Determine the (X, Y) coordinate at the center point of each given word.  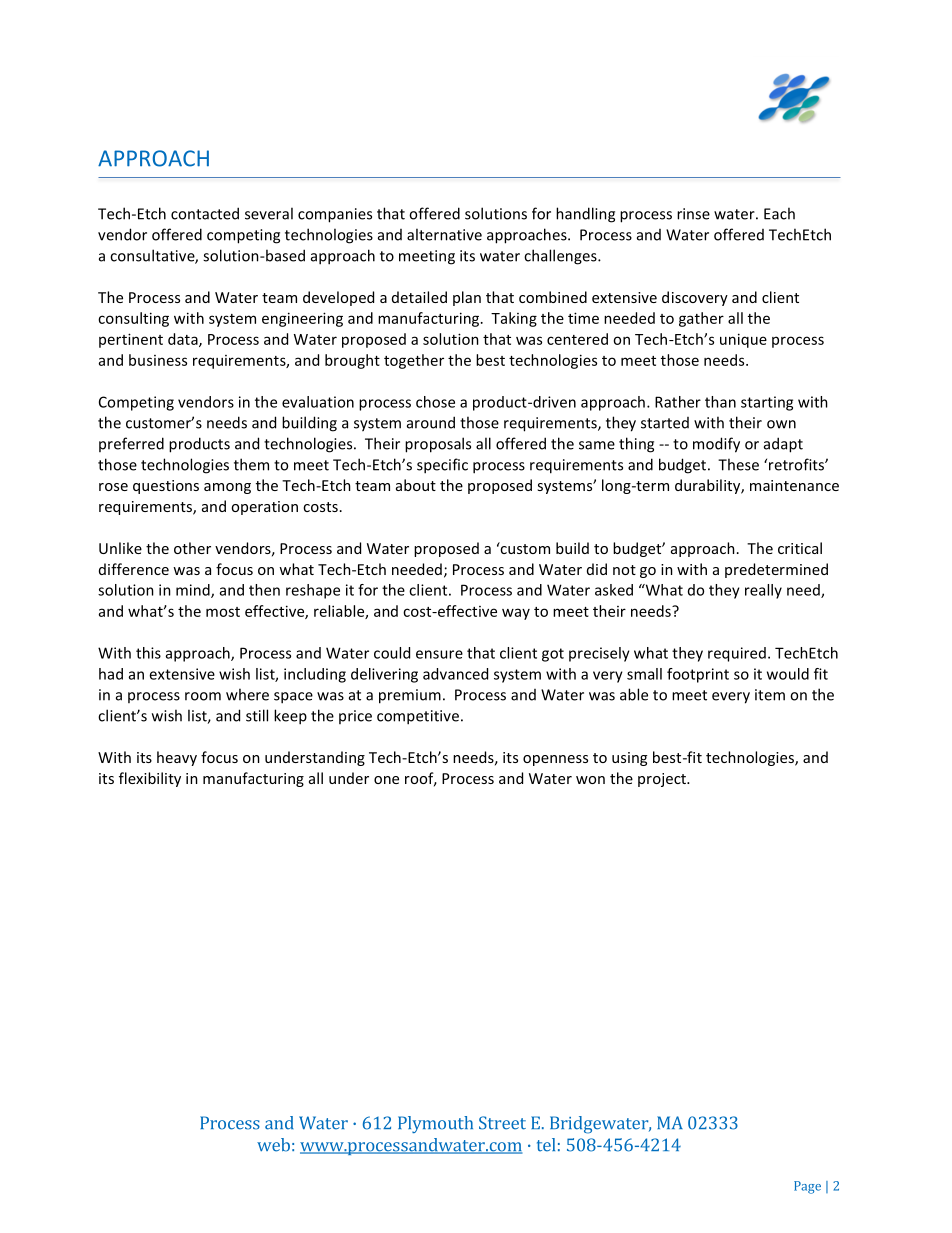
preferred (131, 444)
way (516, 614)
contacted (205, 213)
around (431, 422)
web (273, 1145)
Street (502, 1123)
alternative (444, 234)
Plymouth (435, 1124)
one (386, 780)
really (763, 591)
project (663, 780)
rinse (693, 214)
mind (194, 591)
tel (546, 1145)
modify (716, 445)
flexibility (150, 779)
